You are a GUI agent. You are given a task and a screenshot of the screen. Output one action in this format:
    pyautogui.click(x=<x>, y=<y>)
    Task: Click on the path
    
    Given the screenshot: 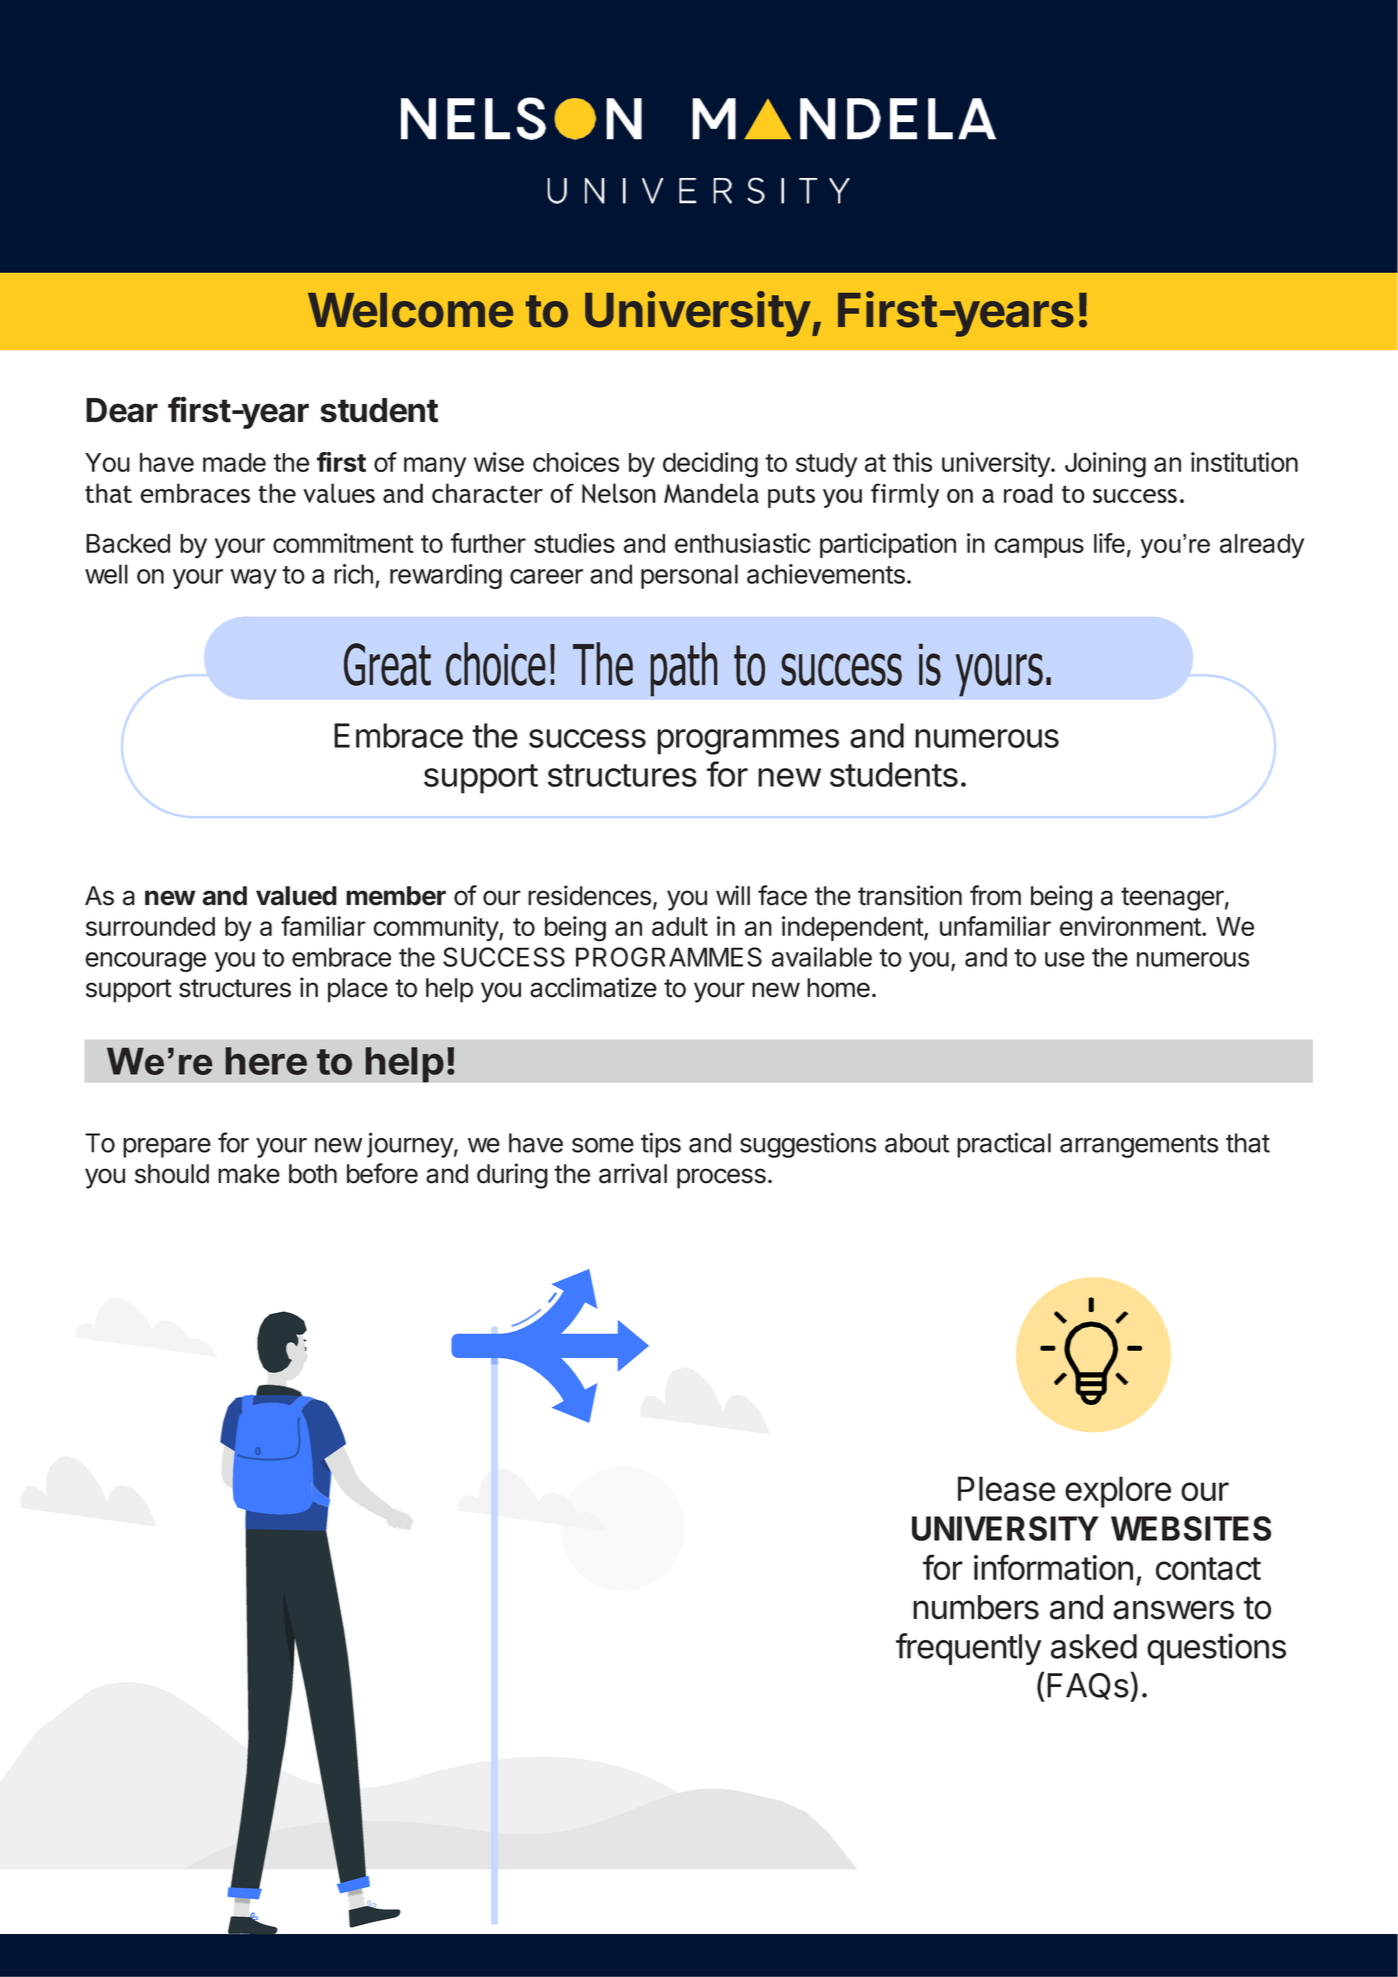 What is the action you would take?
    pyautogui.click(x=684, y=669)
